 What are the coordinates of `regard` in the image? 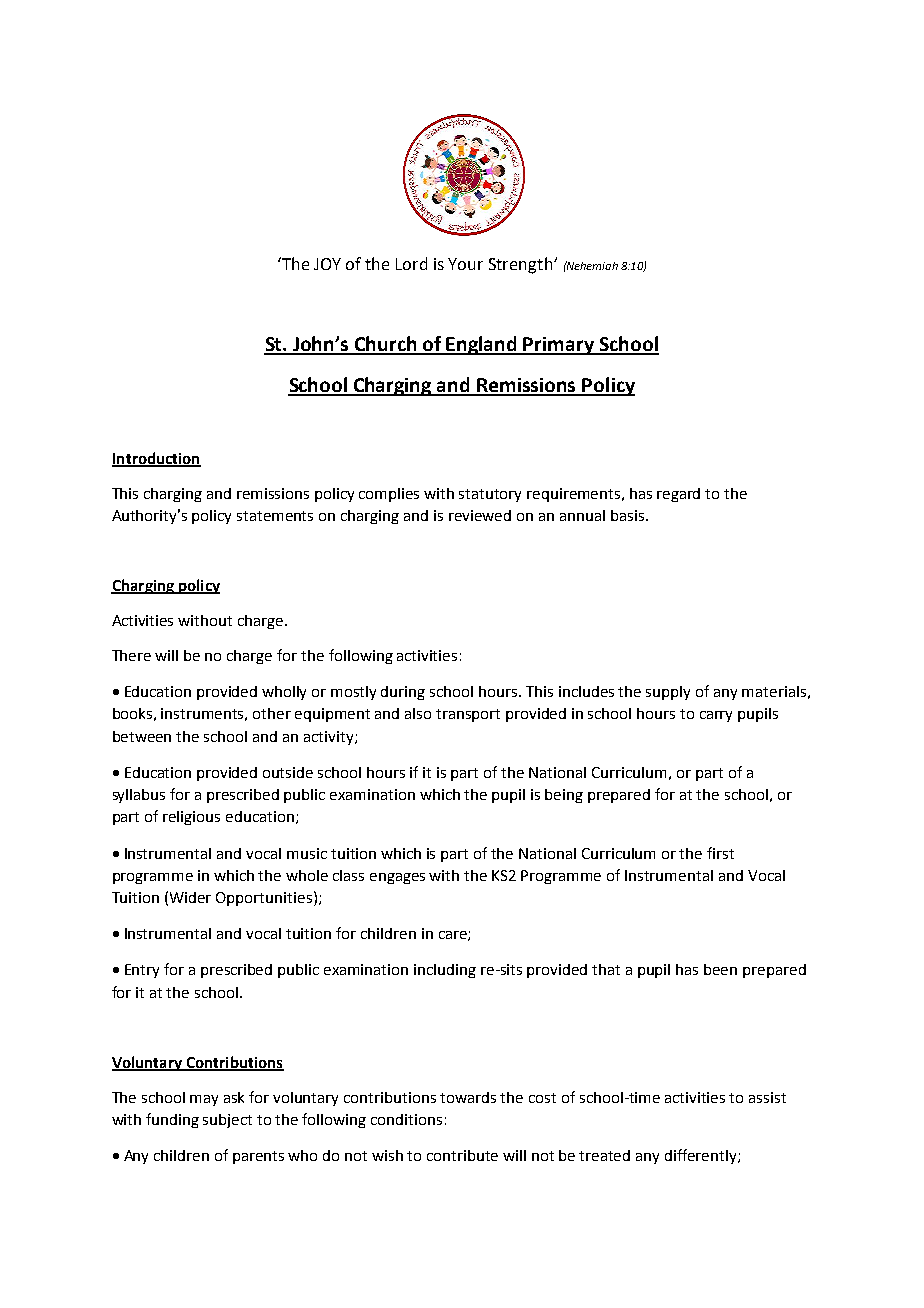 It's located at (678, 495).
